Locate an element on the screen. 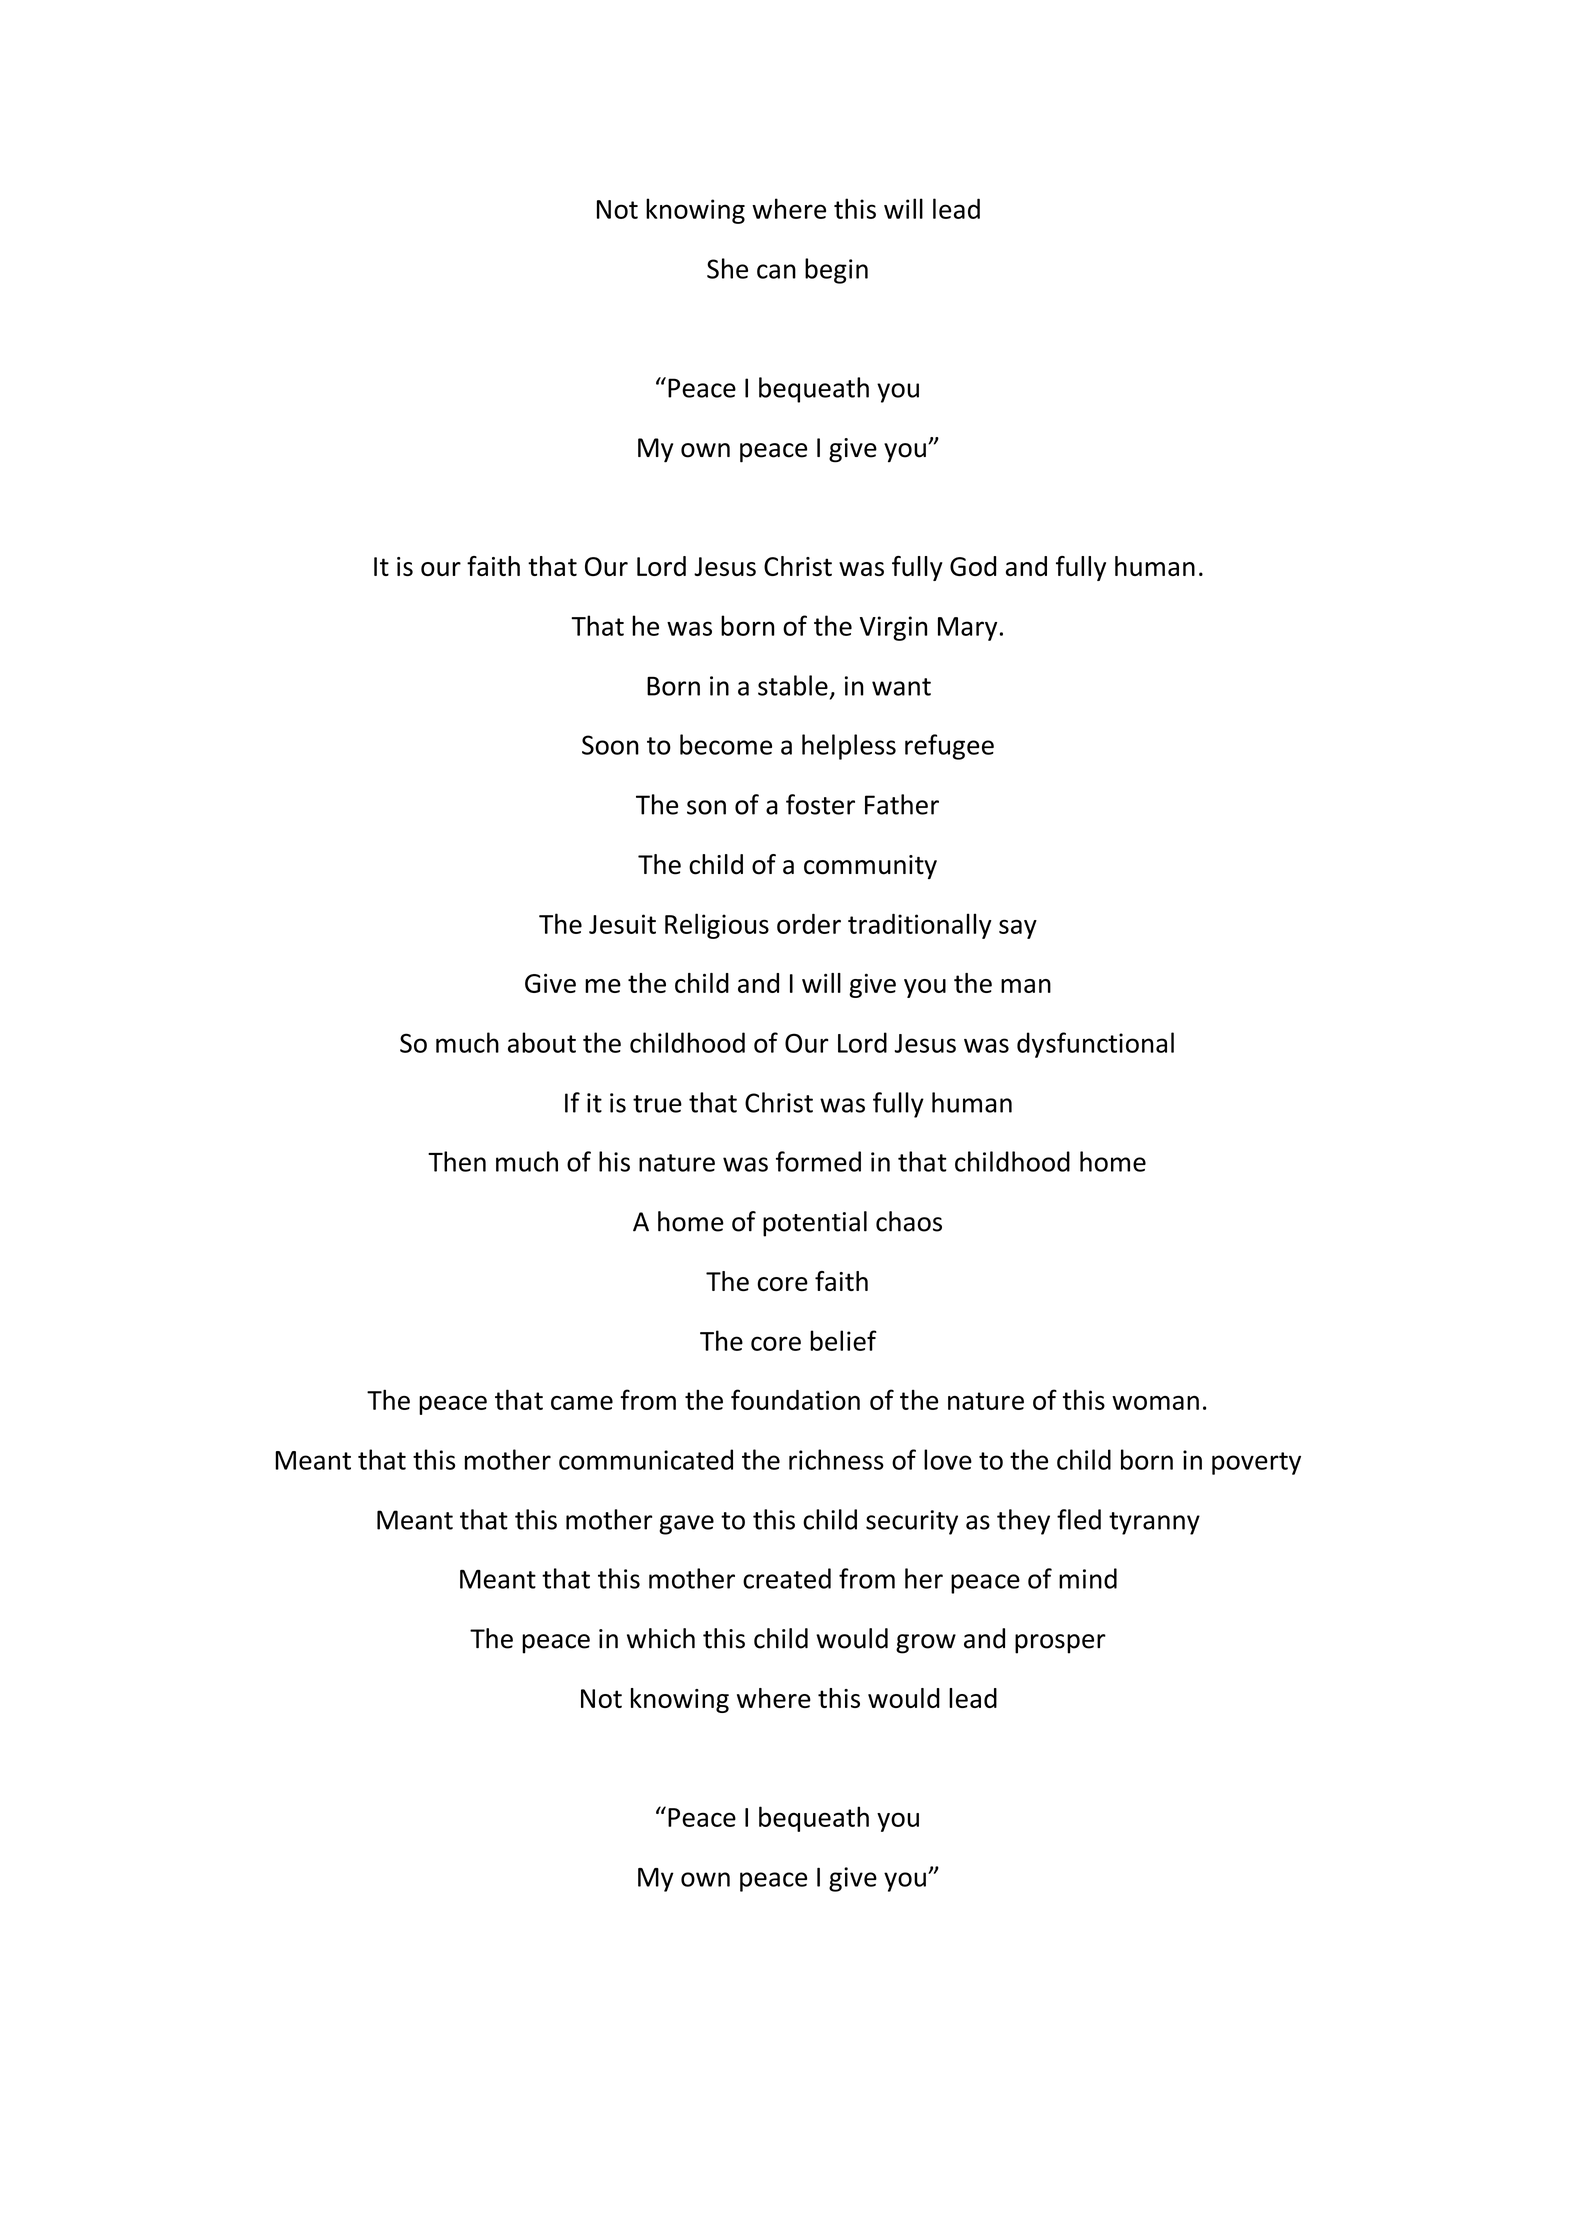 This screenshot has width=1576, height=2229. helpless is located at coordinates (849, 747).
